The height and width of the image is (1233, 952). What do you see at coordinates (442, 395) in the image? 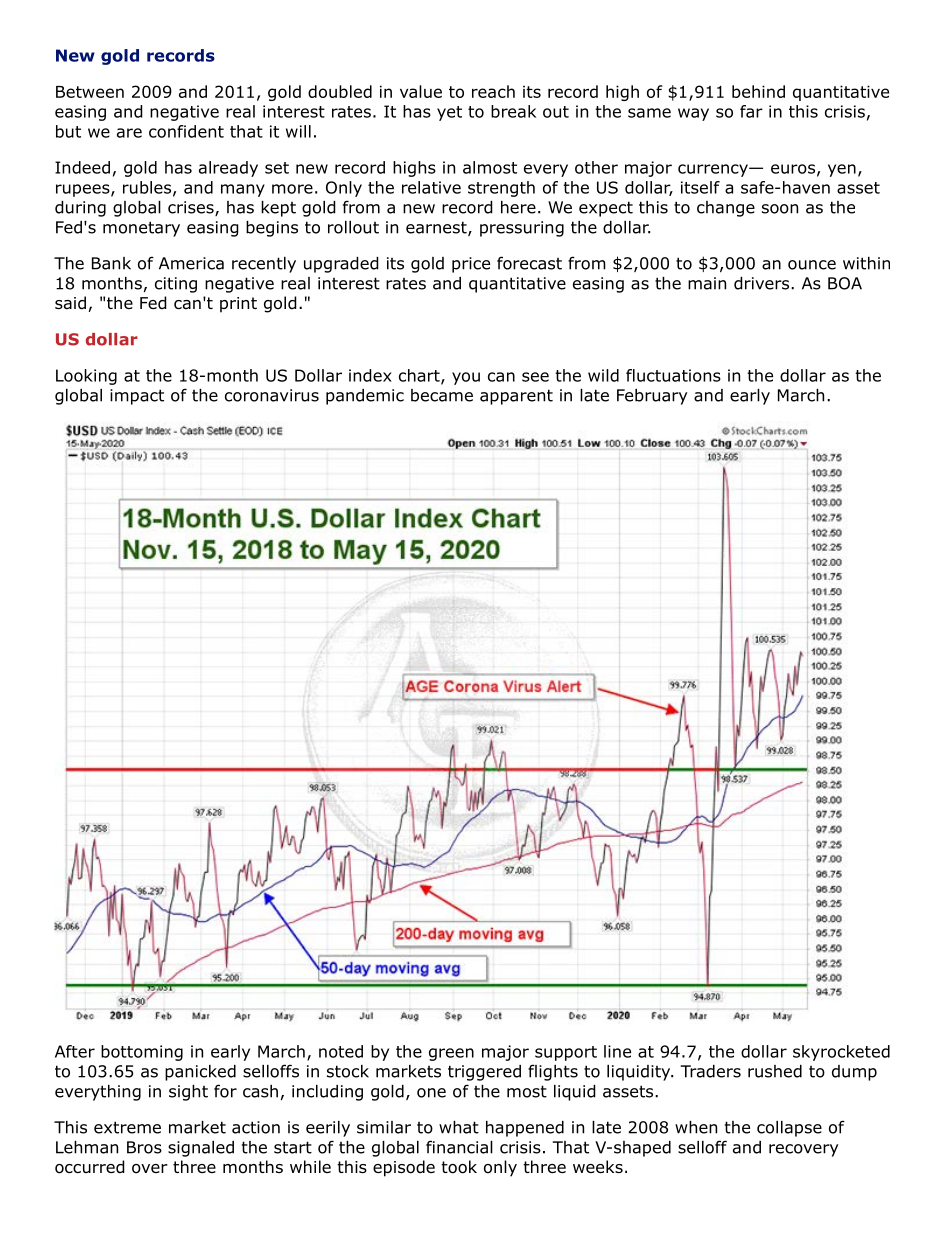
I see `became` at bounding box center [442, 395].
